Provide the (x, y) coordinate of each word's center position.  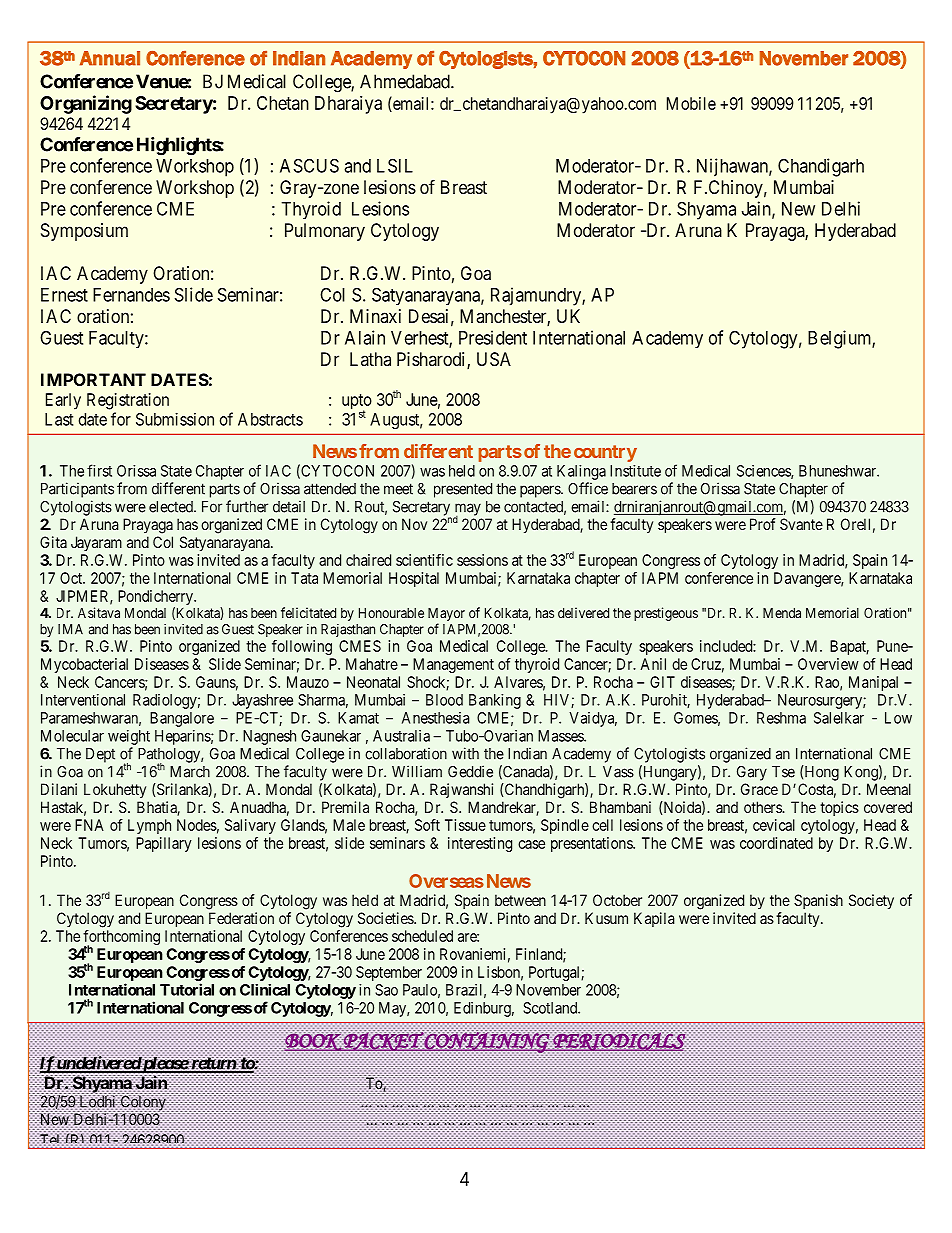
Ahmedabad (406, 81)
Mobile (691, 103)
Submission (175, 419)
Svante (801, 524)
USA (494, 359)
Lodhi (97, 1102)
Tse (783, 772)
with (465, 753)
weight (129, 737)
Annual (110, 58)
